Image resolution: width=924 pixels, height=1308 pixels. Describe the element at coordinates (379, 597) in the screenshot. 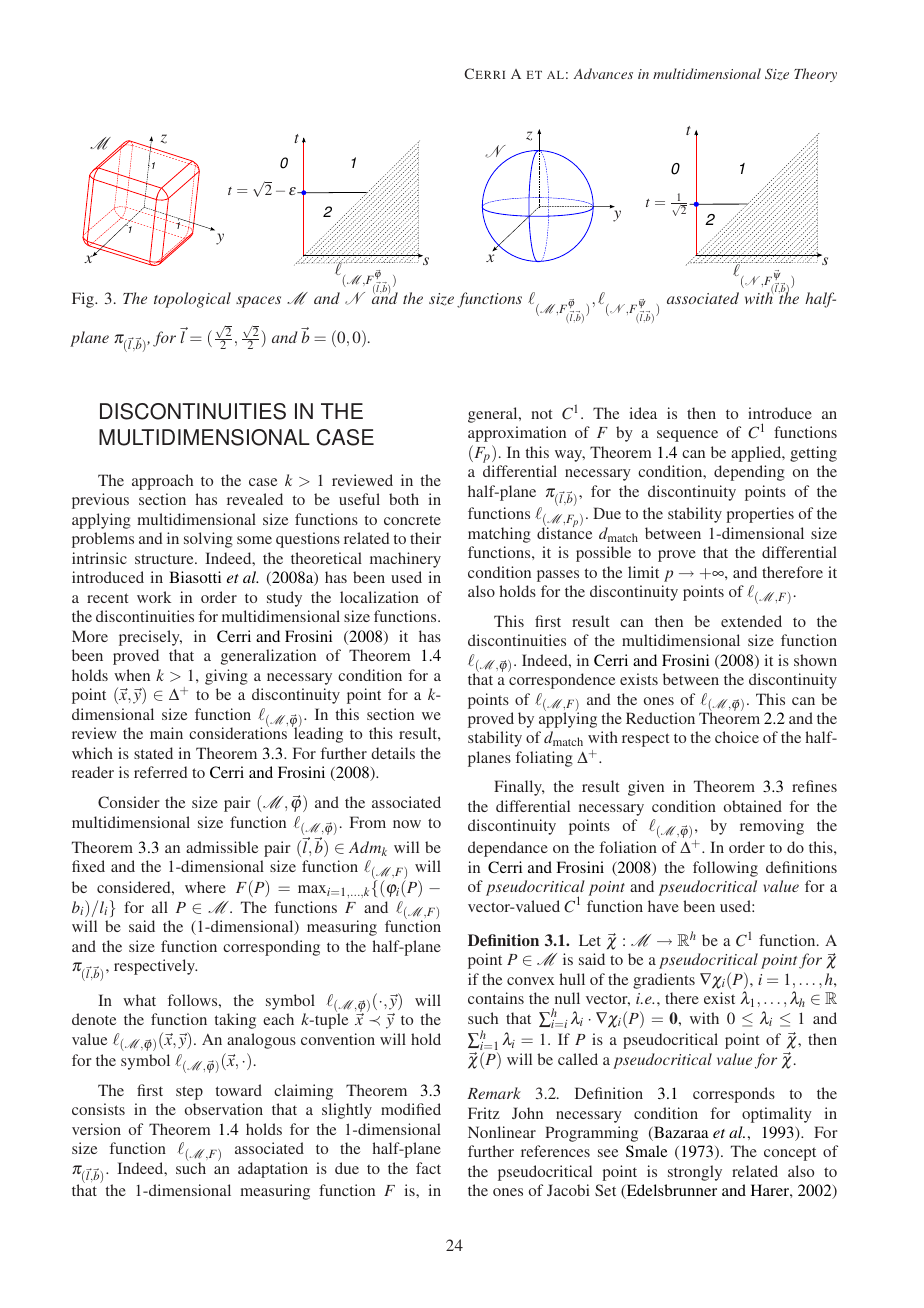

I see `localization` at that location.
